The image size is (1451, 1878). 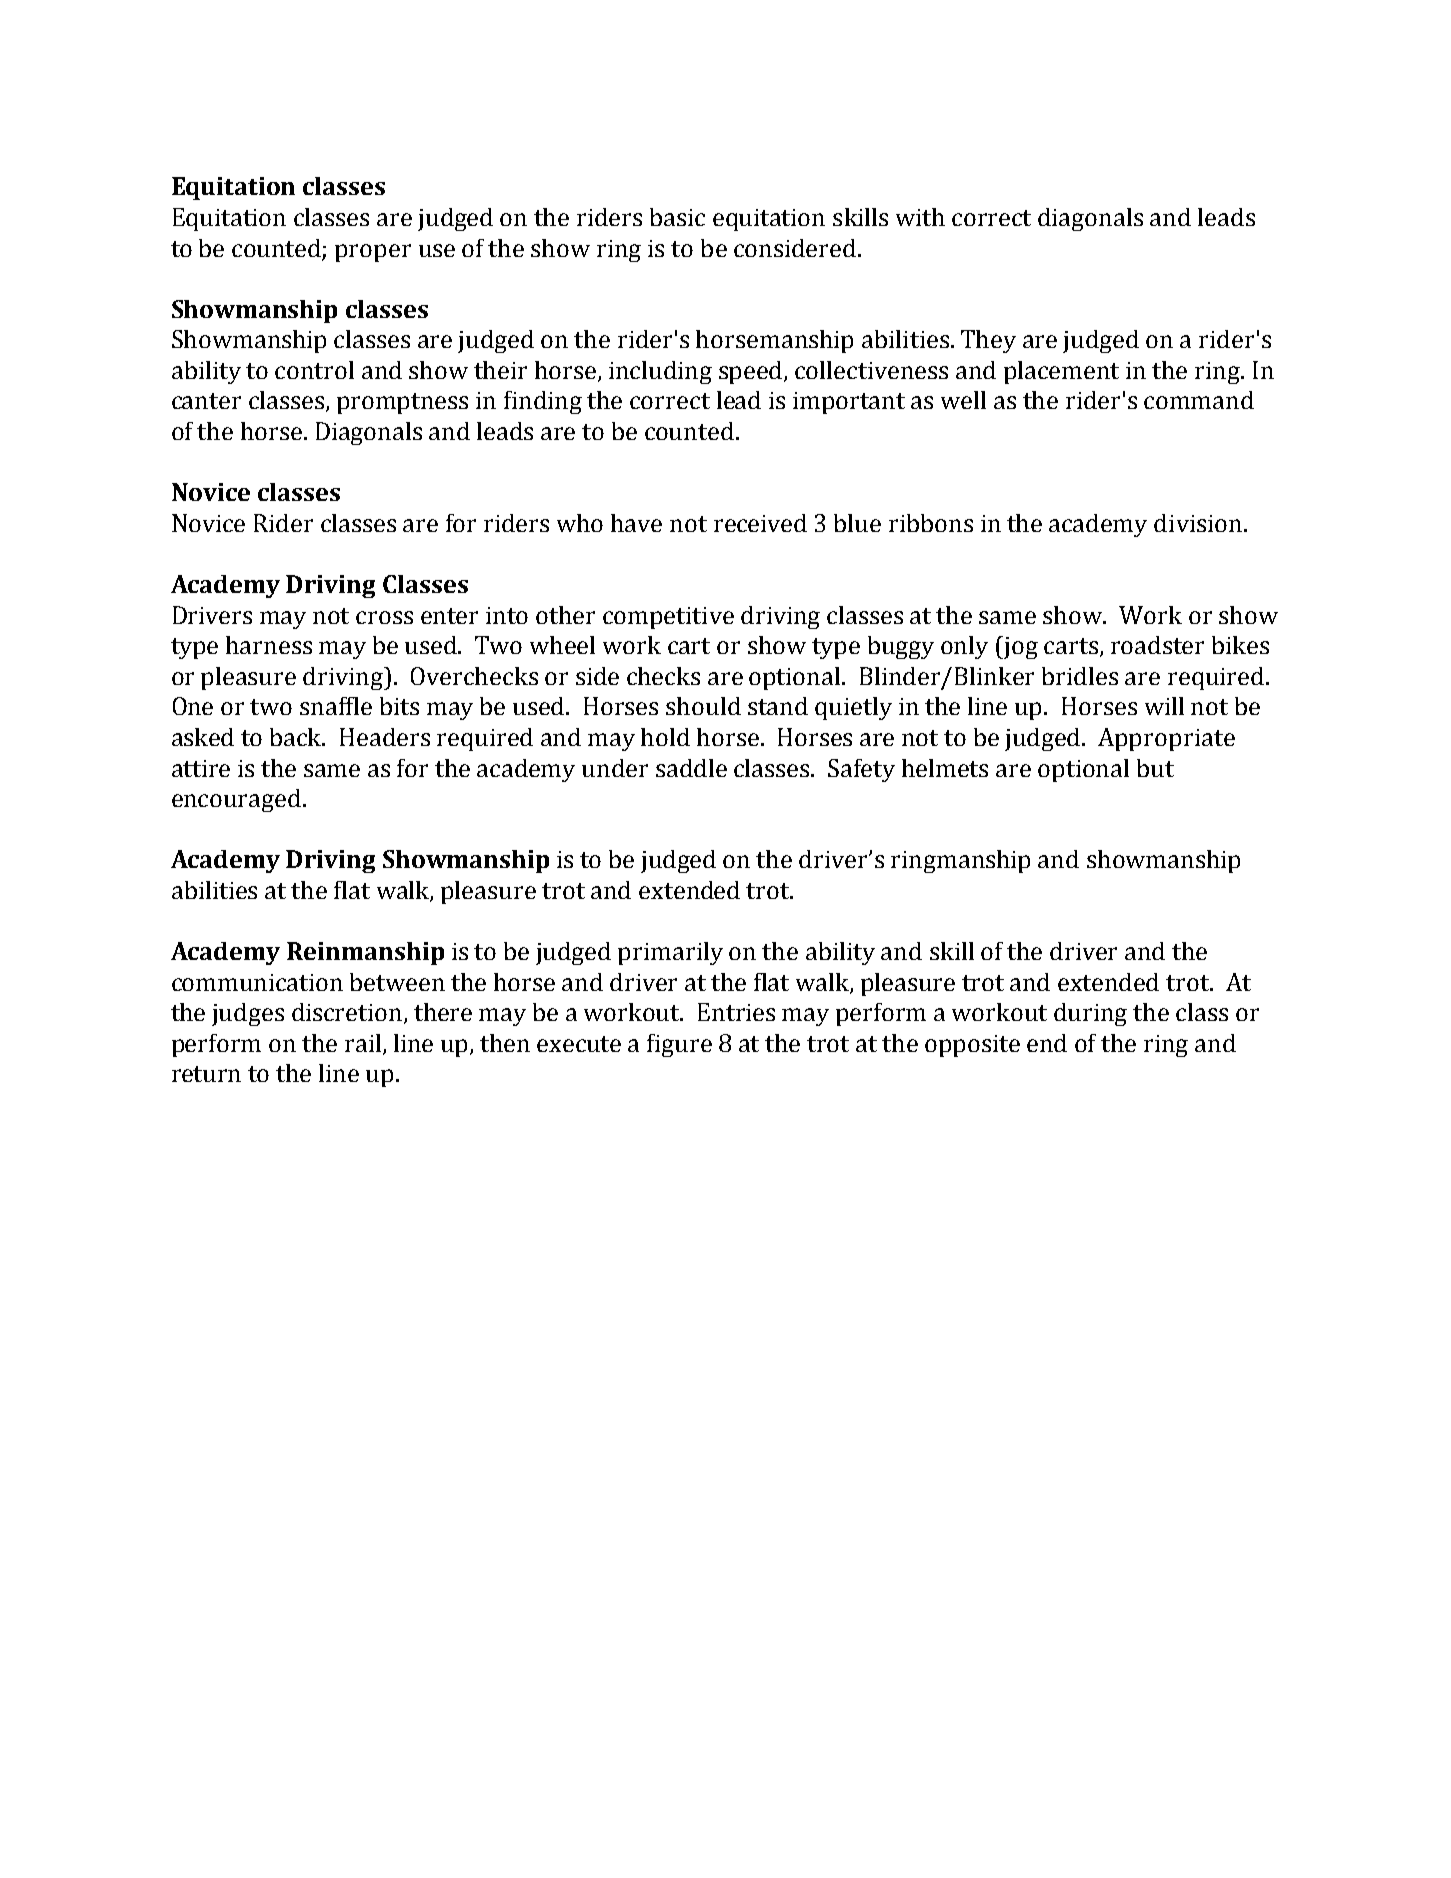 What do you see at coordinates (269, 645) in the screenshot?
I see `harness` at bounding box center [269, 645].
